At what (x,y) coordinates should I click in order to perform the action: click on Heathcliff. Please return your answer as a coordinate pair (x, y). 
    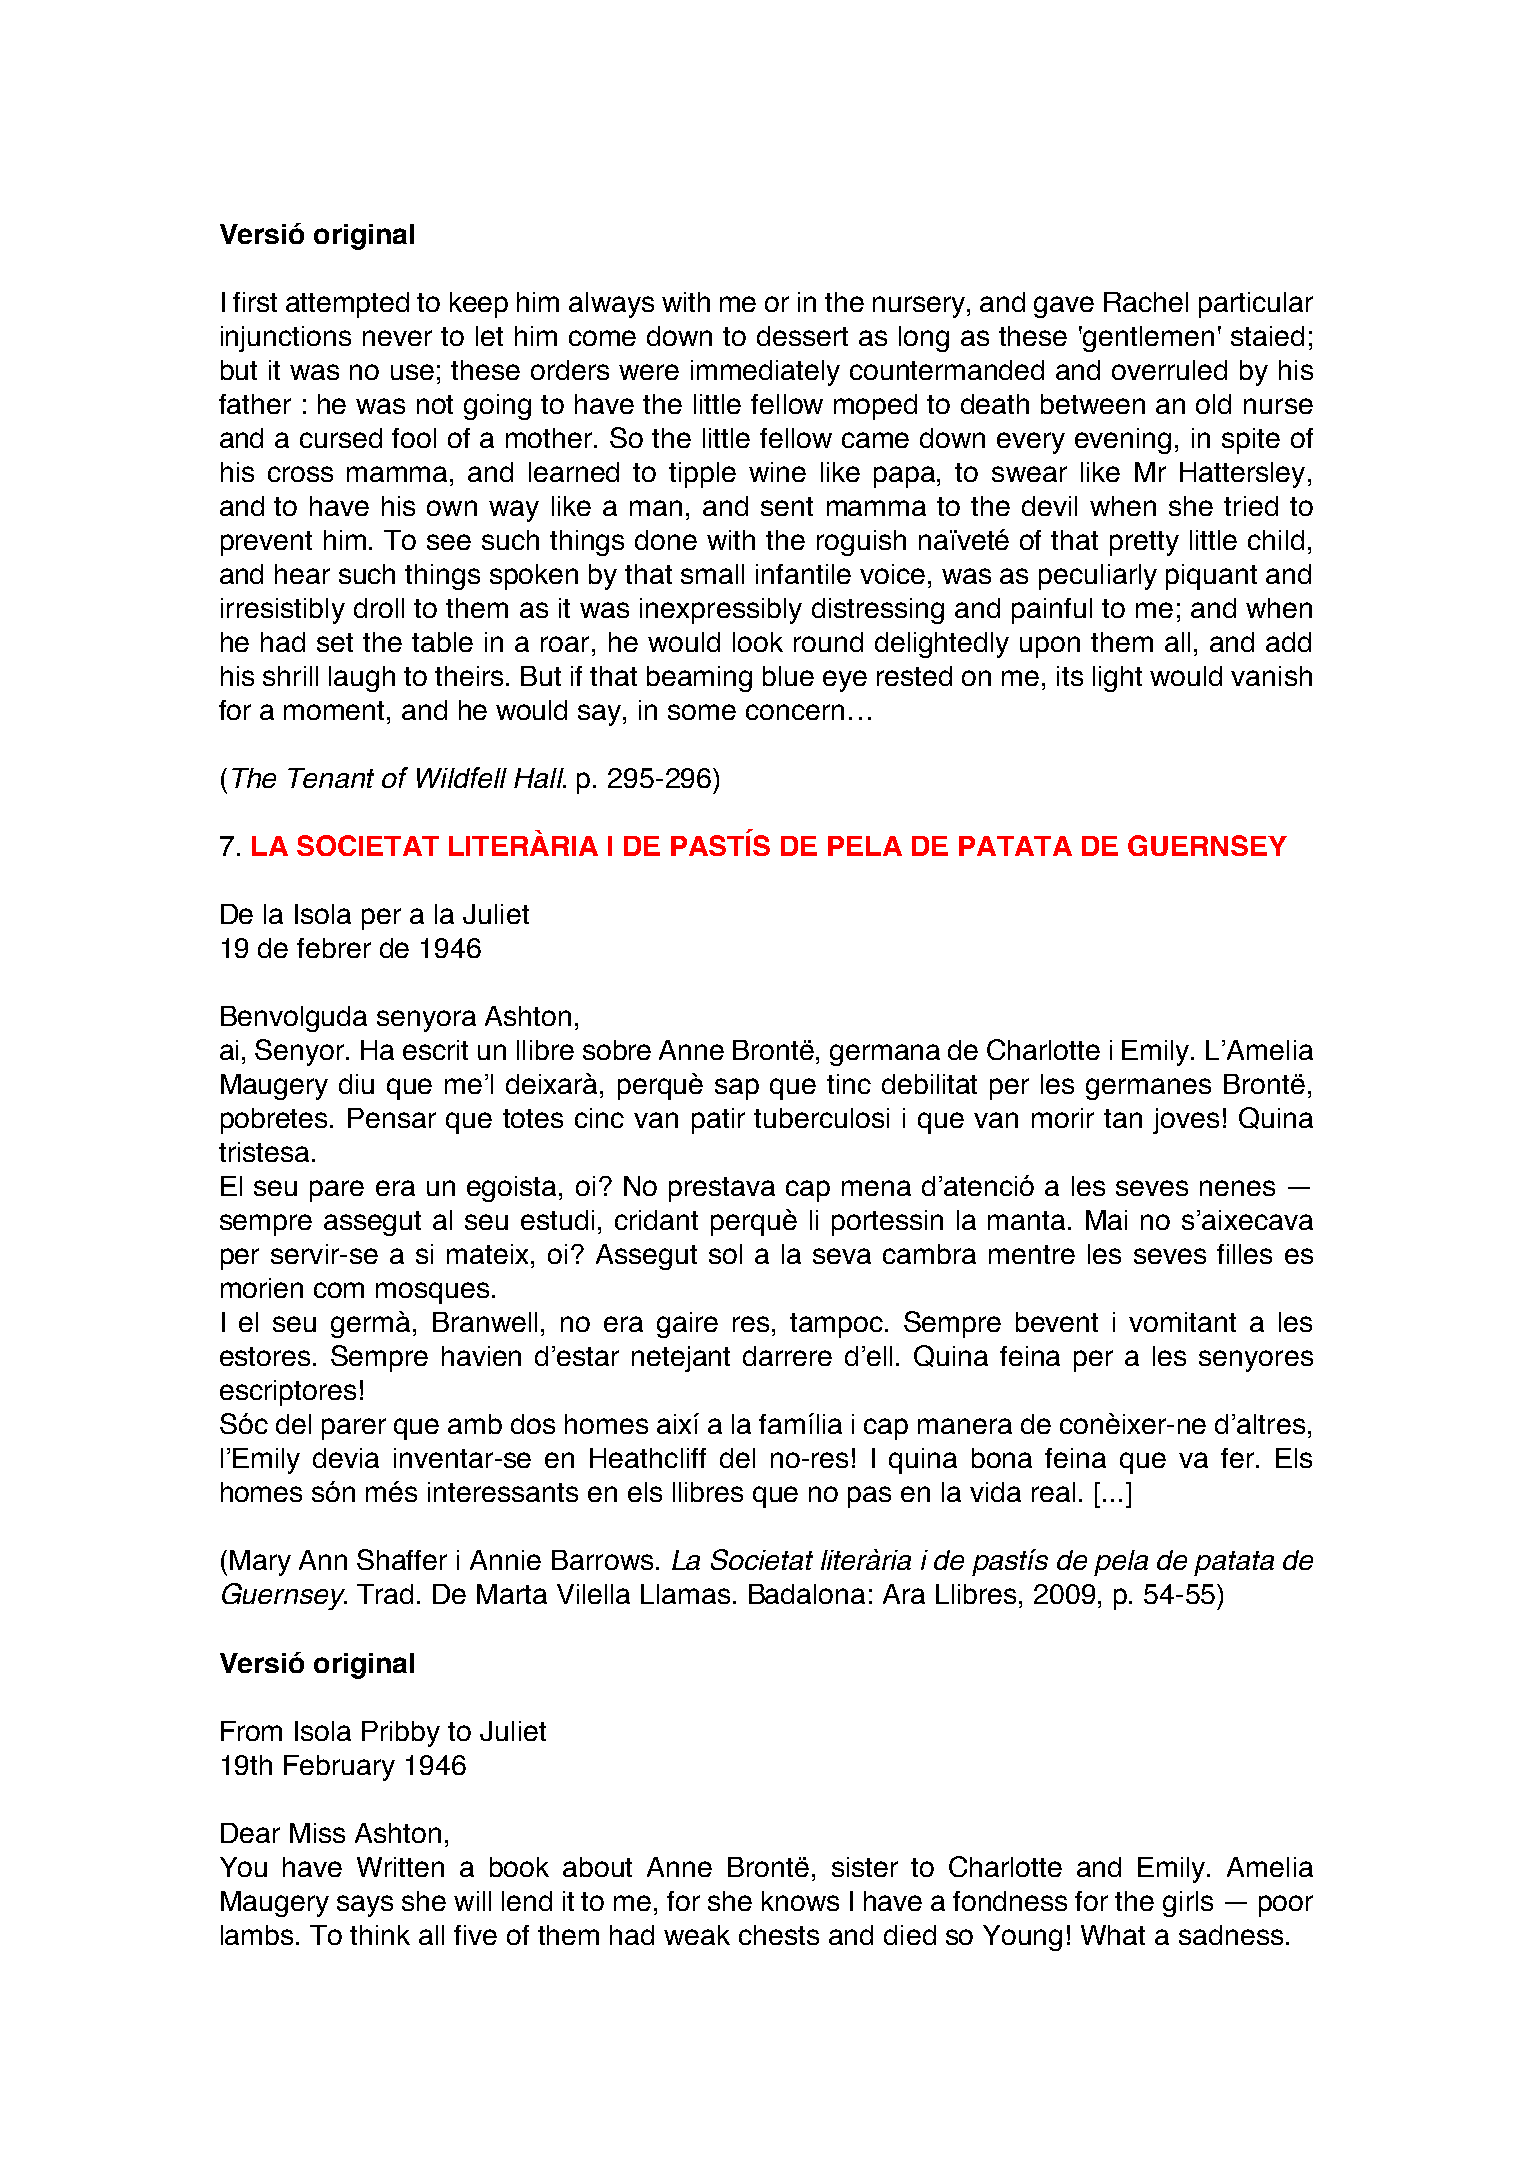
    Looking at the image, I should click on (648, 1458).
